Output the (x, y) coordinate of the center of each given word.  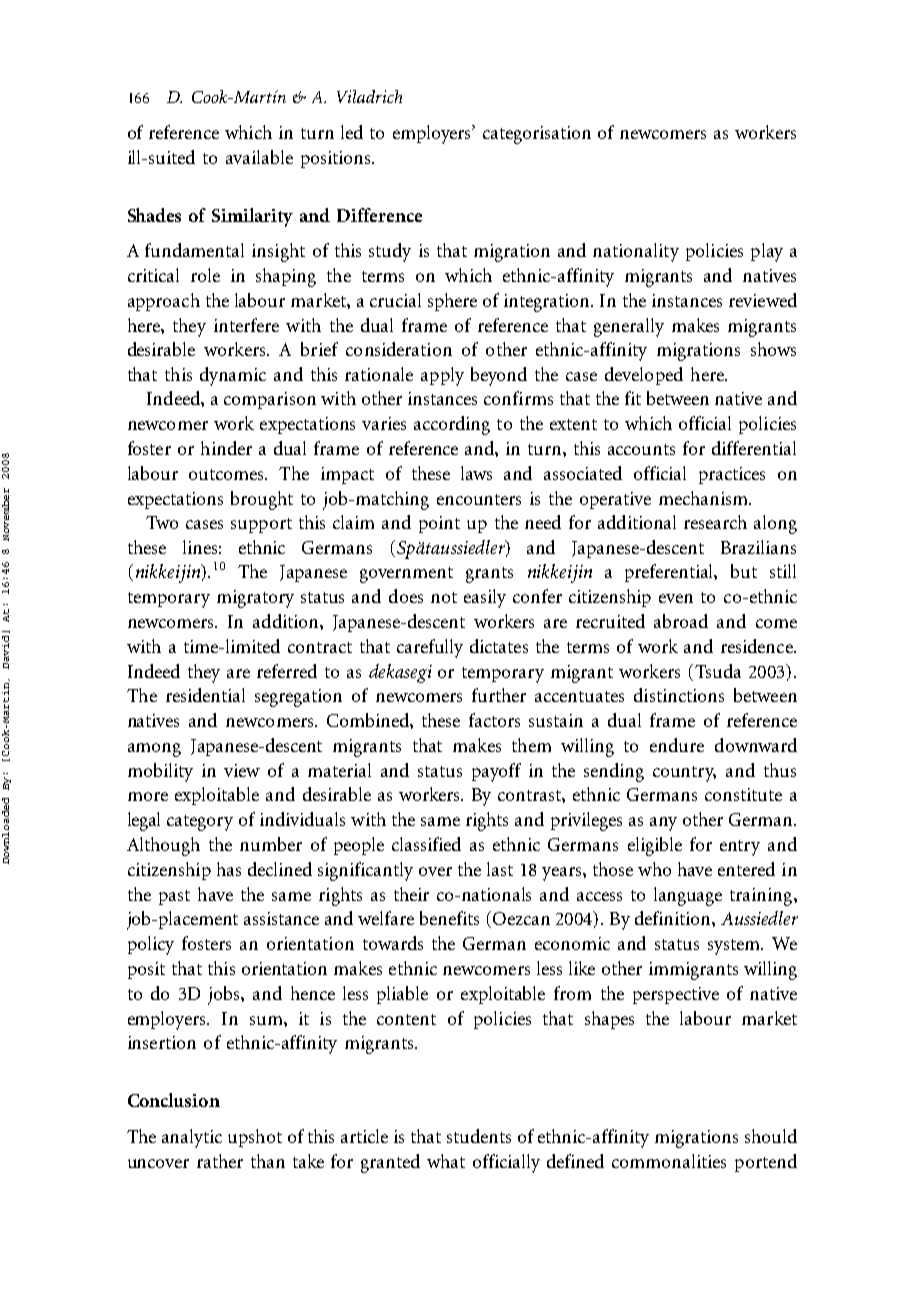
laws (476, 473)
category (200, 823)
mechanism (704, 498)
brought (262, 500)
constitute (743, 794)
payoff (496, 772)
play (767, 252)
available (259, 157)
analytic (192, 1138)
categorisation (537, 135)
